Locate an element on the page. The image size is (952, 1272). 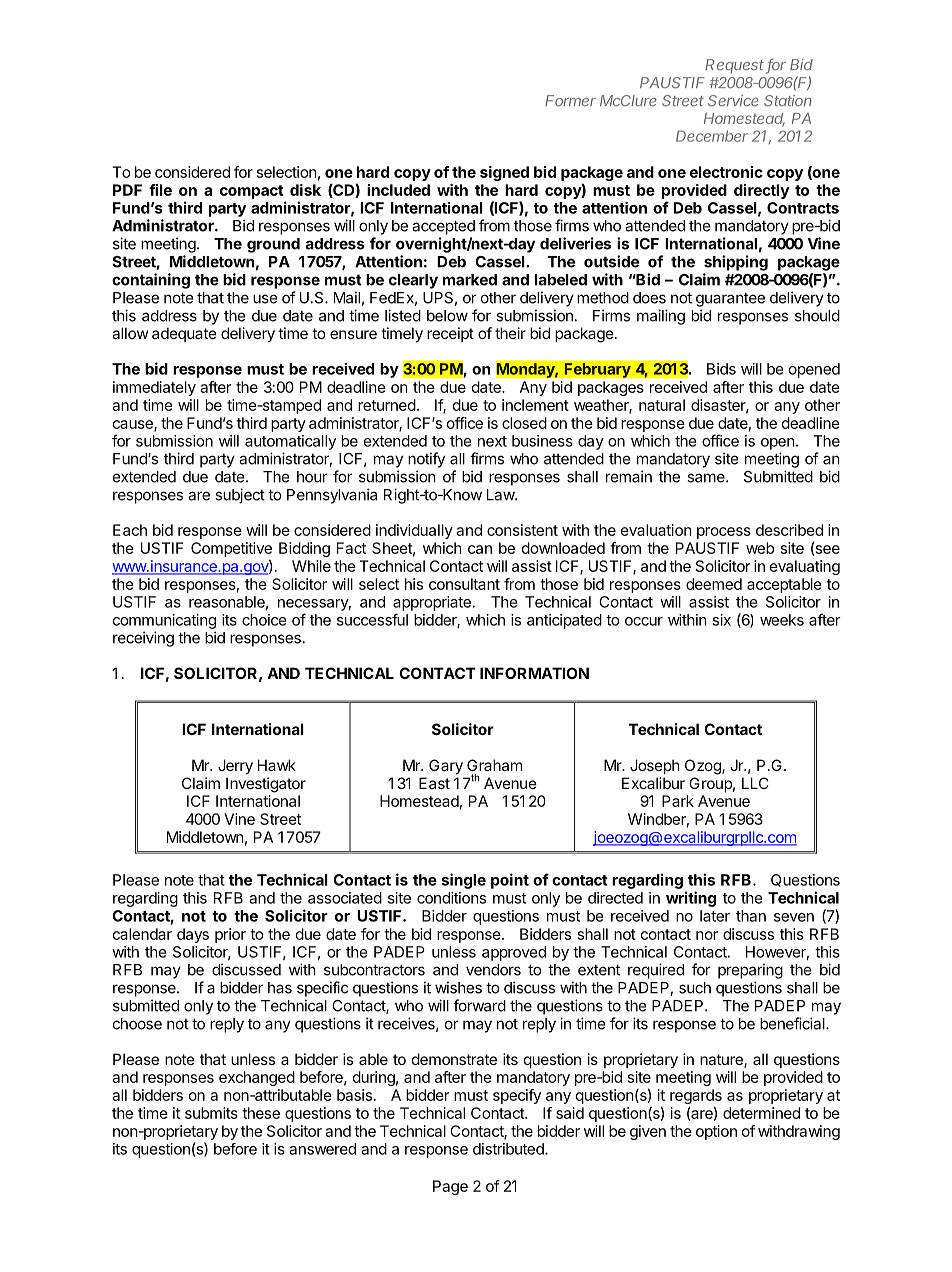
submits is located at coordinates (211, 1113).
